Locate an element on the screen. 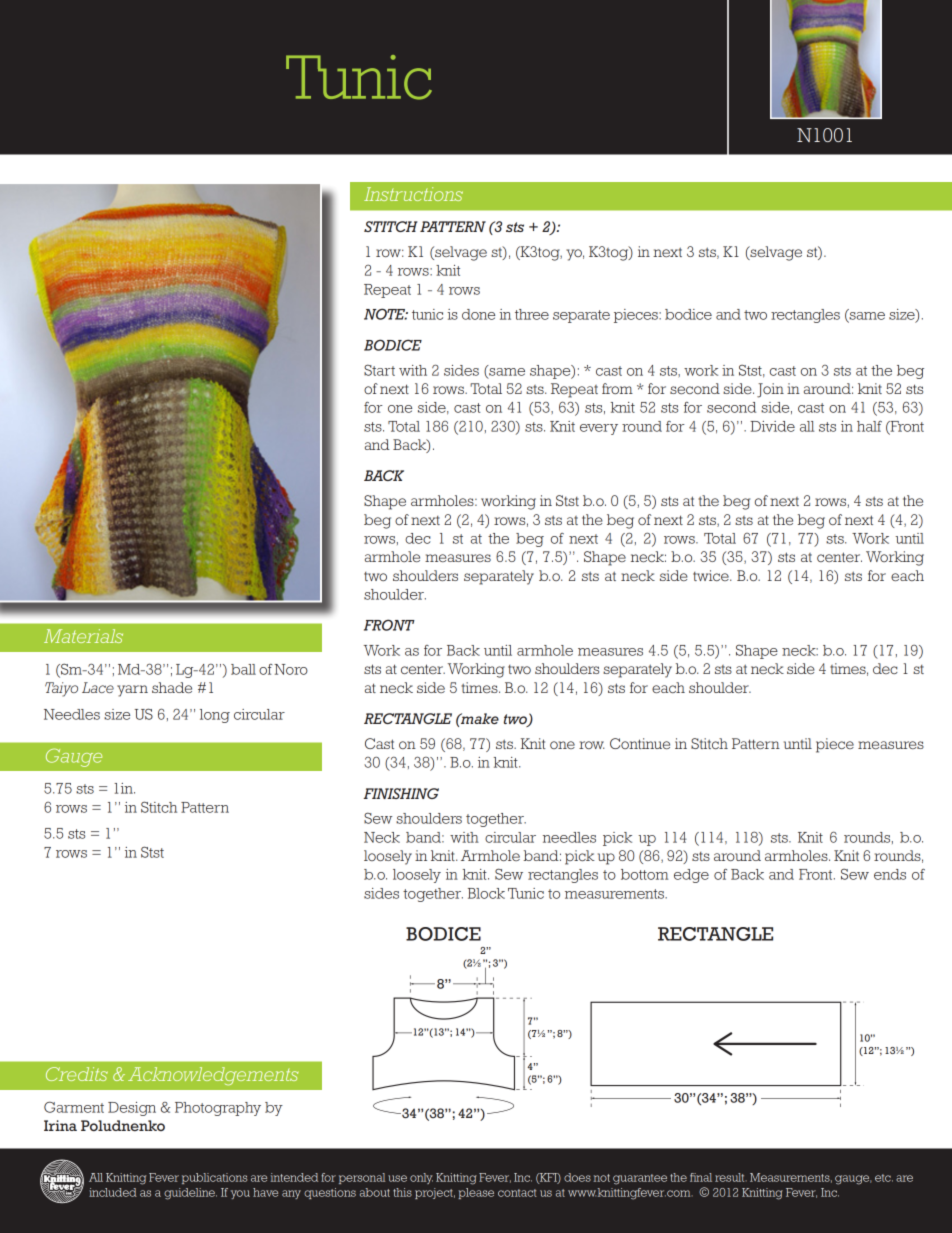 The image size is (952, 1233). ends is located at coordinates (890, 874).
